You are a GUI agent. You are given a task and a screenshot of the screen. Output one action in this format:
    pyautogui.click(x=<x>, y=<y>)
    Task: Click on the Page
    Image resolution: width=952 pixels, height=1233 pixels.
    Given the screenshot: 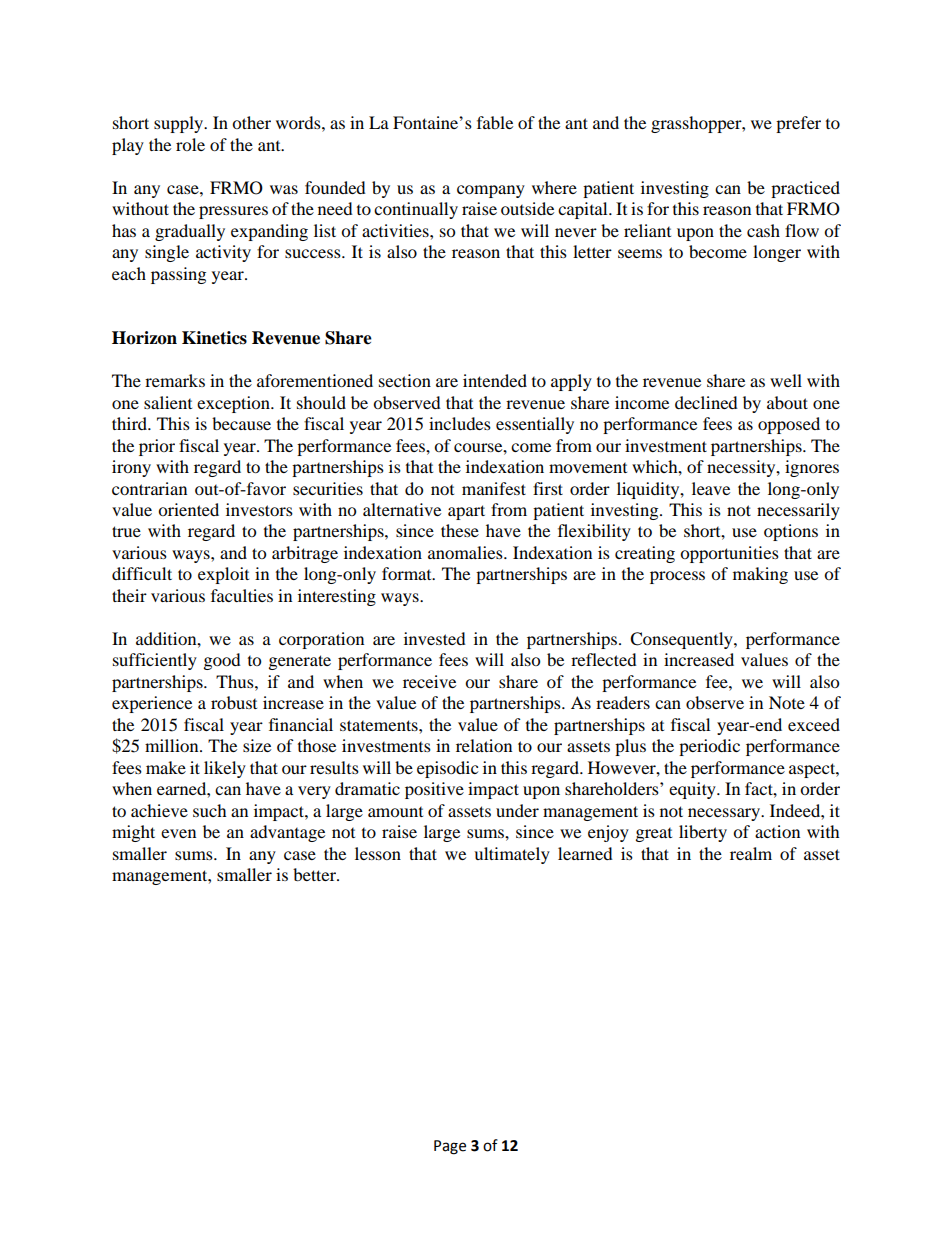 What is the action you would take?
    pyautogui.click(x=450, y=1147)
